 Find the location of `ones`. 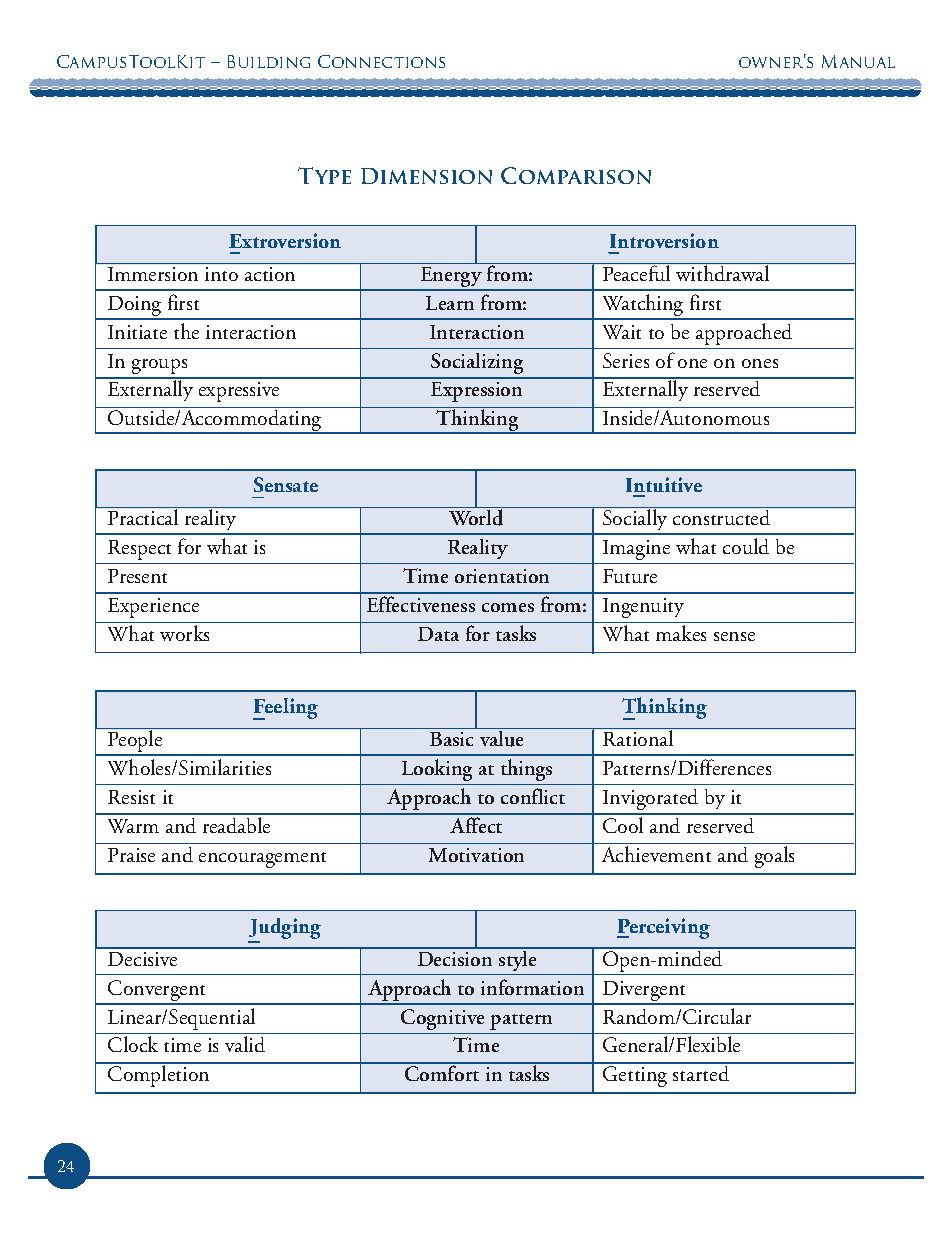

ones is located at coordinates (760, 363).
